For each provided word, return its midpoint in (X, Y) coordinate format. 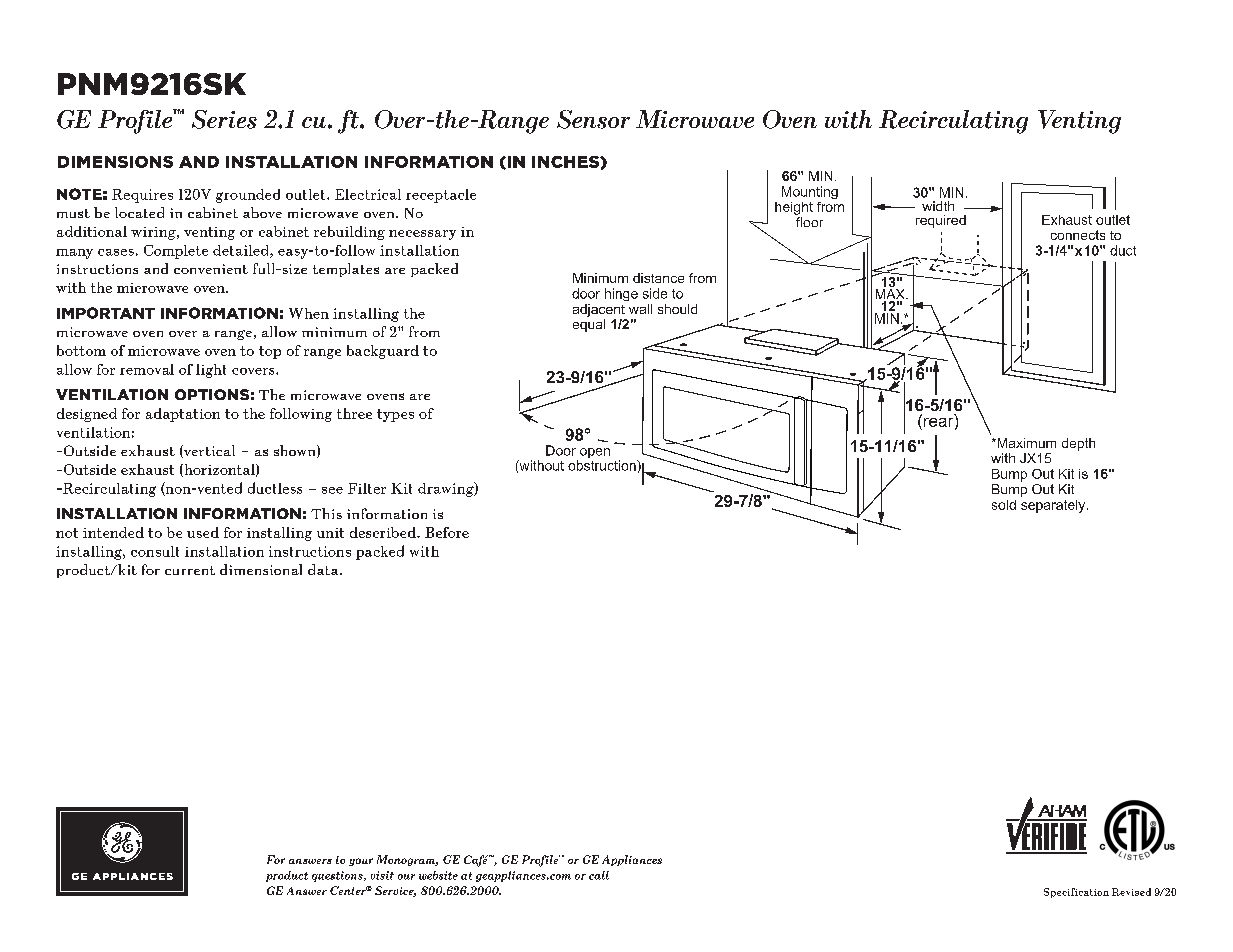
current (190, 570)
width (938, 206)
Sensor (593, 119)
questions (338, 876)
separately (1054, 506)
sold (1004, 505)
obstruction (603, 465)
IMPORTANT (106, 313)
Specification (1076, 893)
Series (224, 119)
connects (1078, 235)
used (203, 532)
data (324, 569)
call (599, 875)
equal (589, 325)
